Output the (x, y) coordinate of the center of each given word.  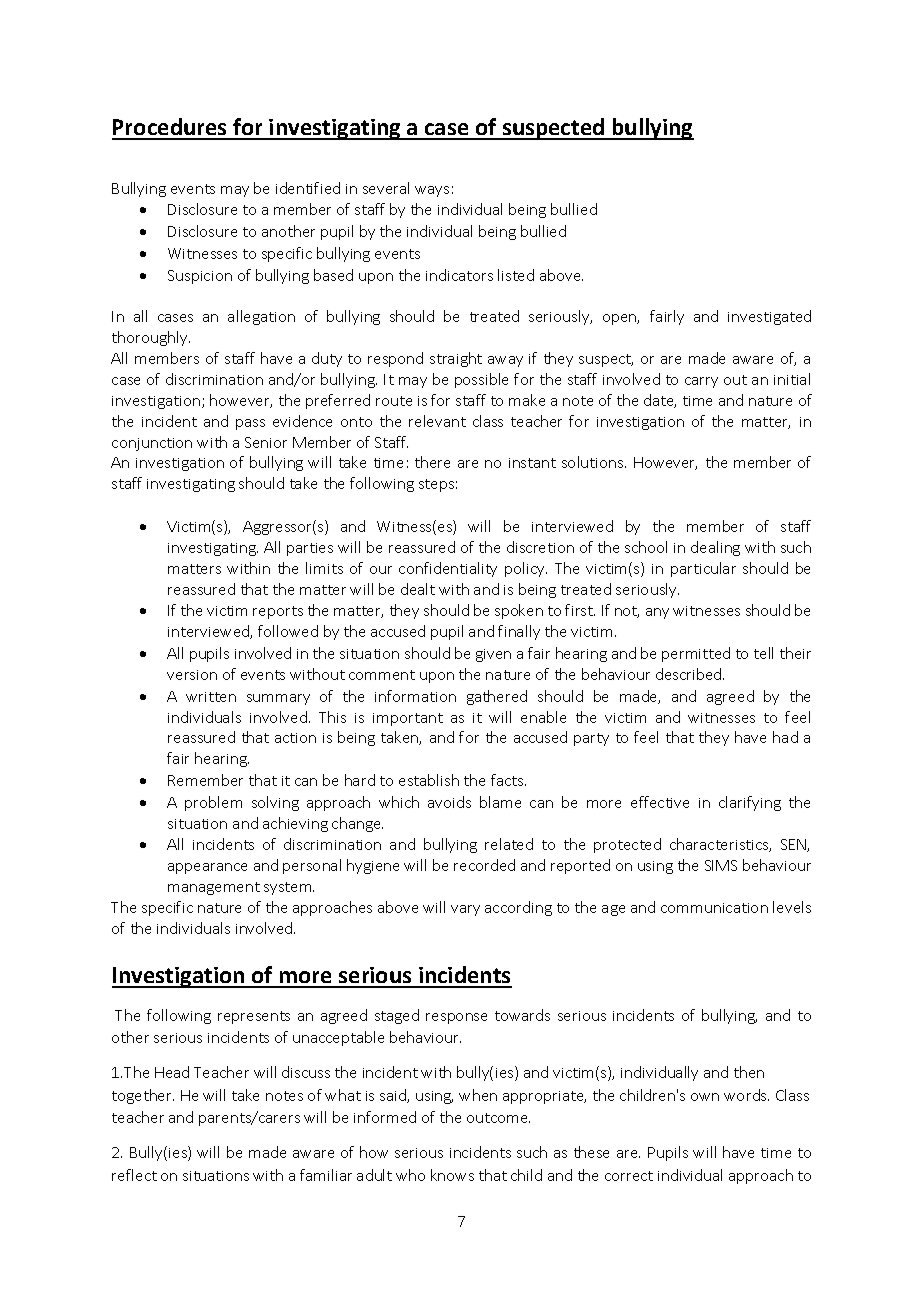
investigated (769, 317)
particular (703, 569)
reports (278, 612)
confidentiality (448, 569)
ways (432, 191)
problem (213, 803)
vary (465, 910)
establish (429, 780)
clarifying (750, 803)
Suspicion (200, 277)
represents (254, 1017)
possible (481, 380)
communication (714, 908)
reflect (134, 1175)
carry (701, 382)
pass (250, 424)
